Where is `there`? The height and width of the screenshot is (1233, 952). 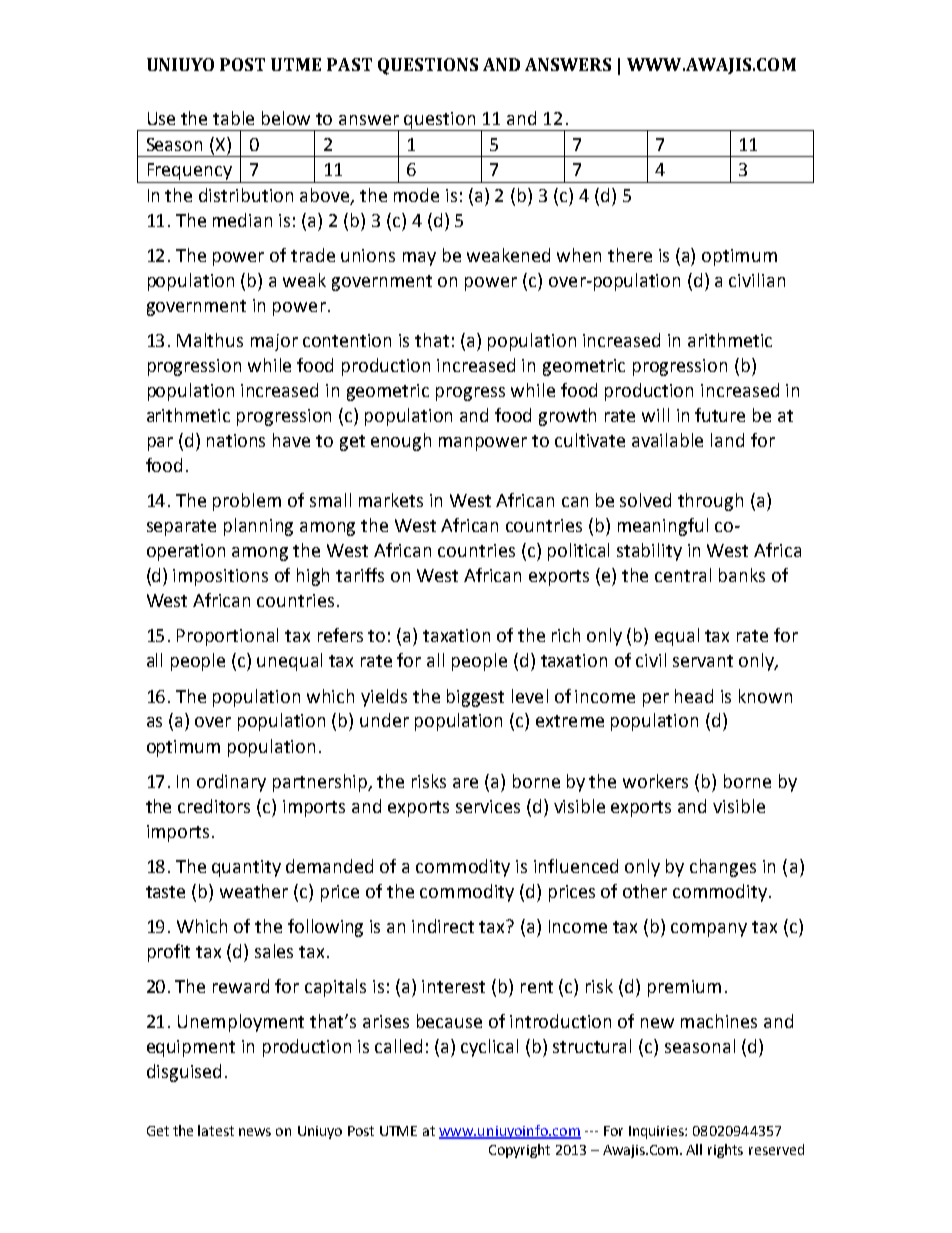 there is located at coordinates (630, 255).
